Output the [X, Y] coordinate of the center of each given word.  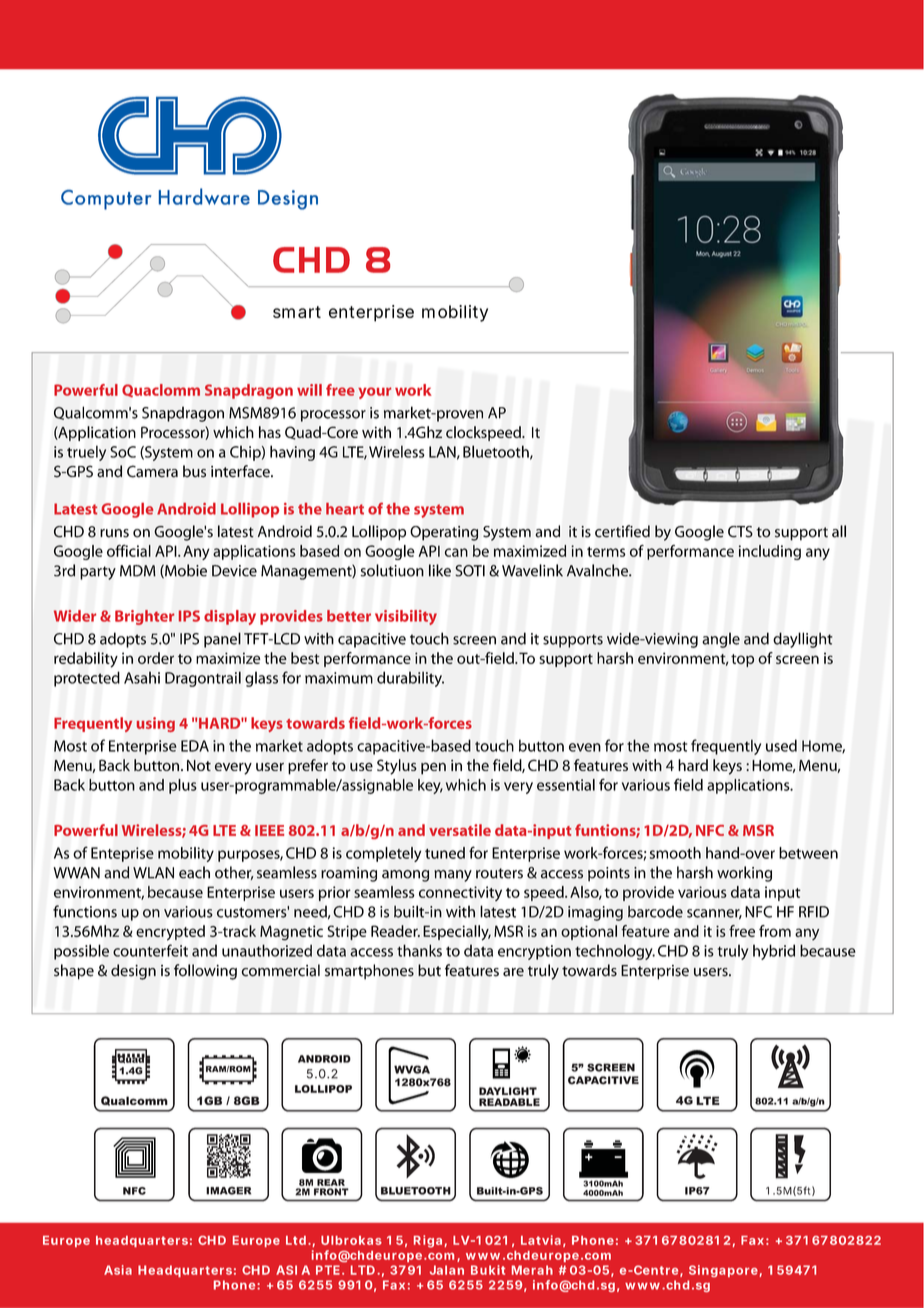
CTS [740, 532]
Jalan [447, 1270]
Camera [152, 471]
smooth [675, 853]
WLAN [153, 873]
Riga [428, 1241]
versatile [460, 830]
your [374, 393]
